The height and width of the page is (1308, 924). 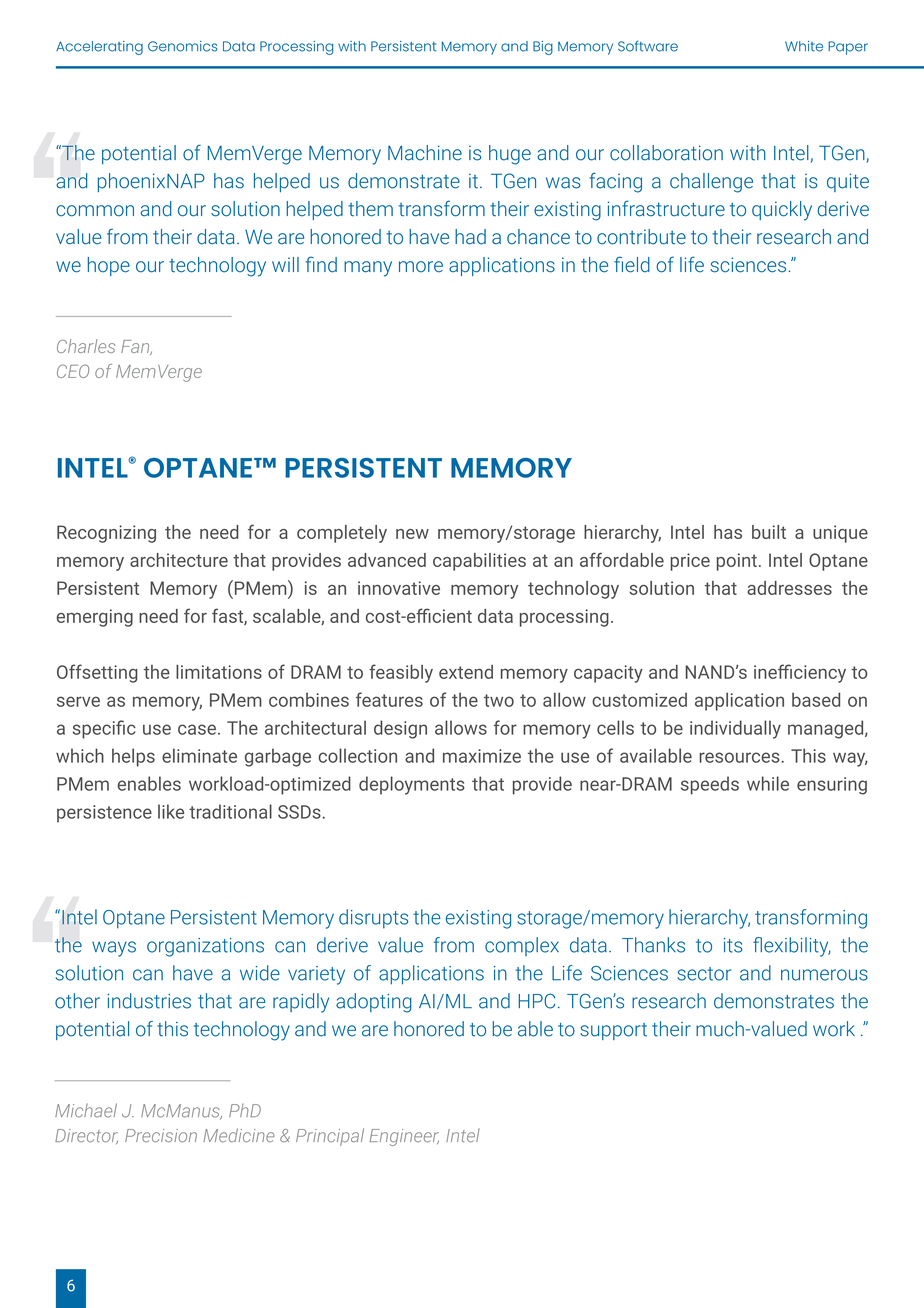 What do you see at coordinates (789, 588) in the page?
I see `addresses` at bounding box center [789, 588].
